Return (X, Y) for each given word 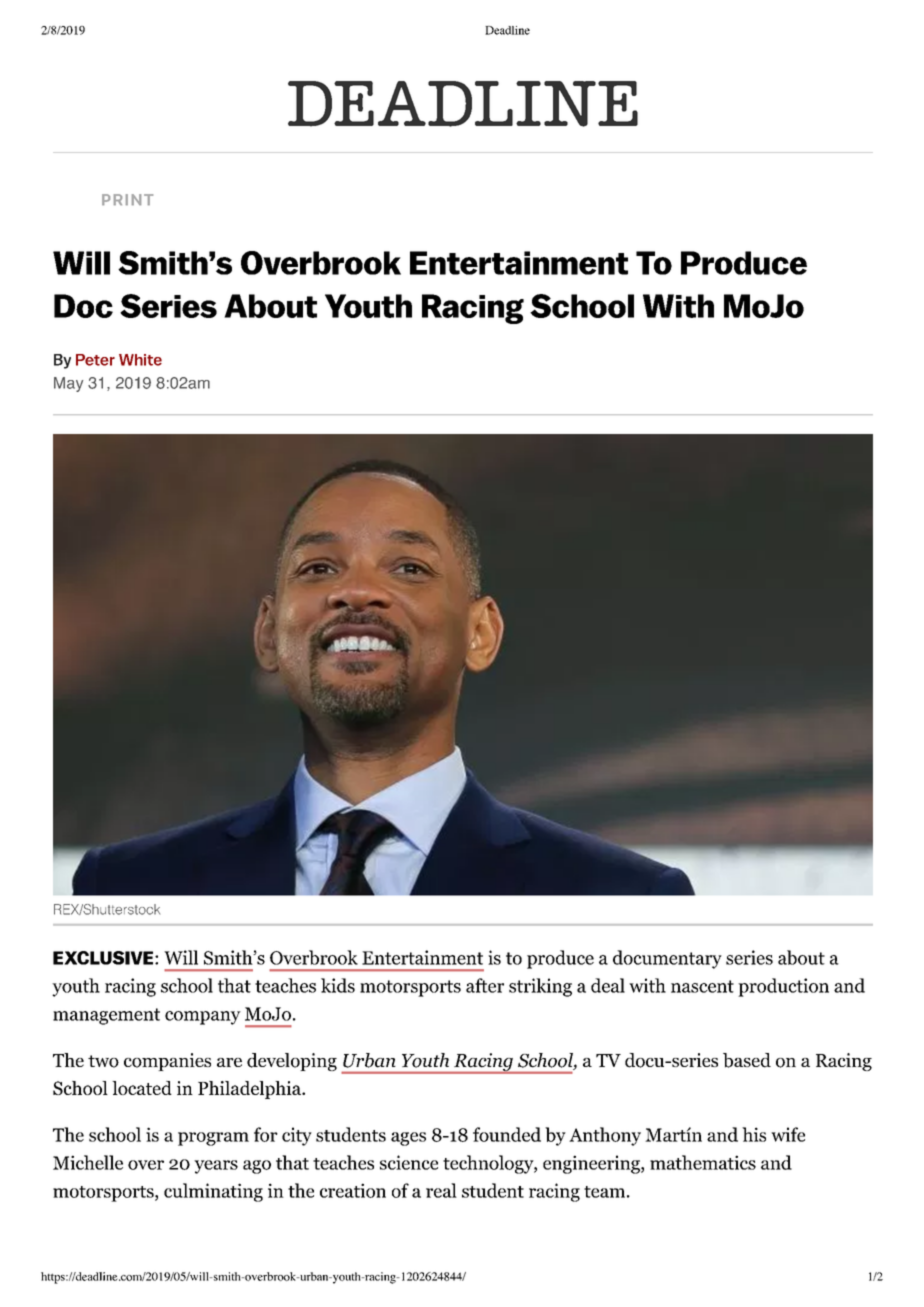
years (216, 1167)
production (783, 987)
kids (338, 985)
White (140, 360)
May (68, 384)
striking (540, 987)
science (409, 1162)
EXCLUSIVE (104, 958)
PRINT (127, 199)
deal (608, 985)
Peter (95, 360)
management (106, 1016)
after (485, 985)
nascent (702, 986)
